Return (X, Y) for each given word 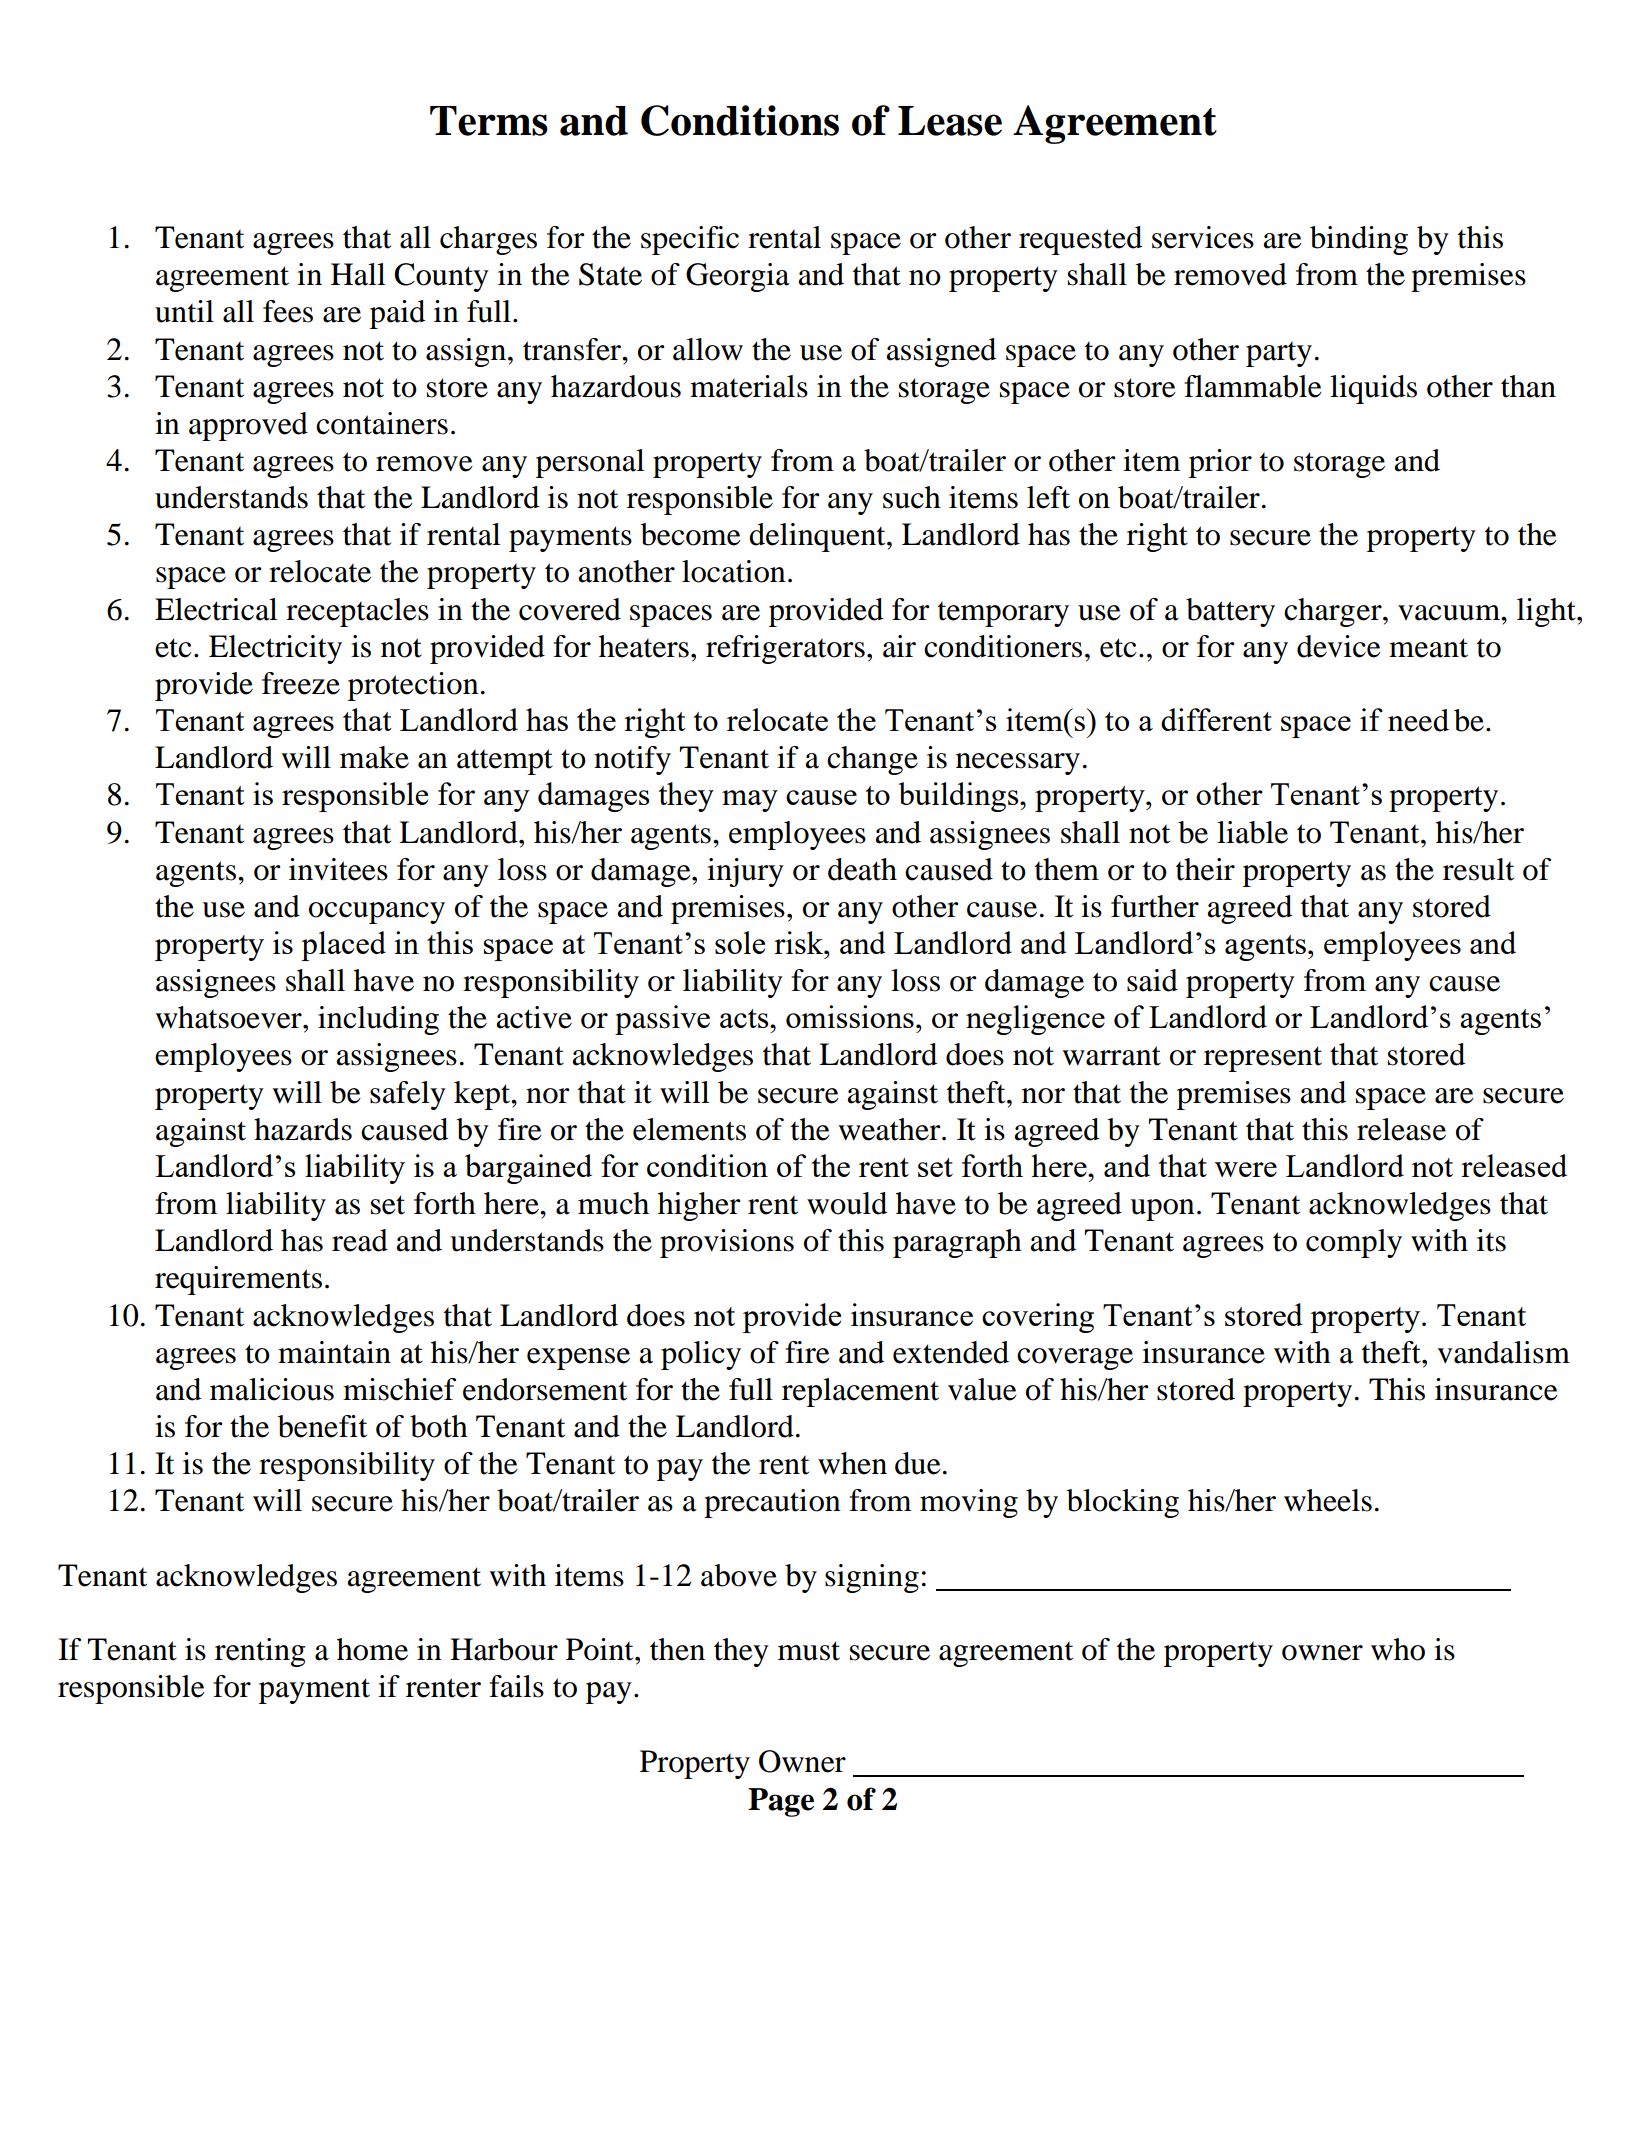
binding (1359, 240)
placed (343, 946)
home (372, 1649)
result (1478, 869)
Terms (489, 121)
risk (800, 942)
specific (690, 240)
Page (781, 1802)
